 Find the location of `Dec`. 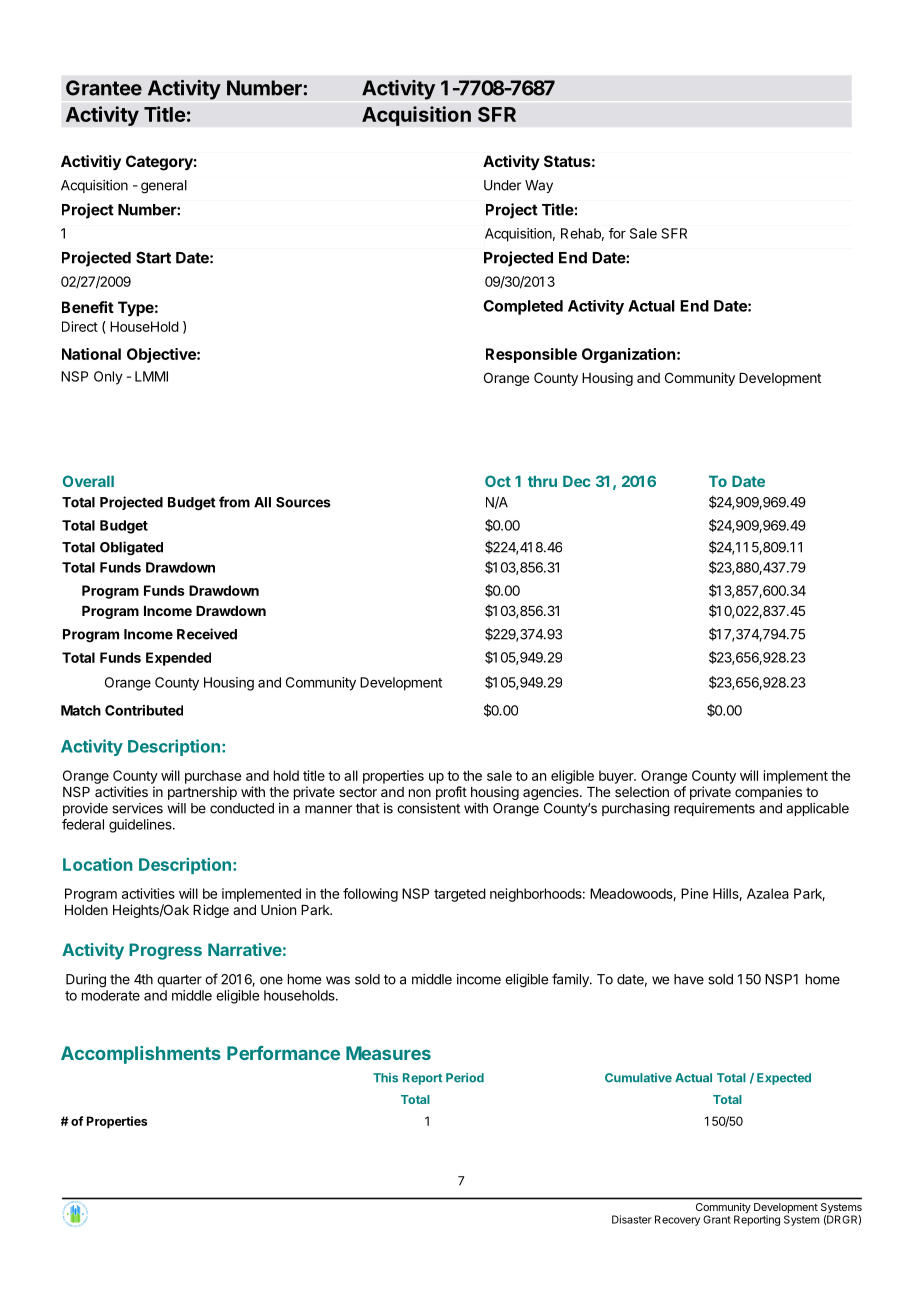

Dec is located at coordinates (577, 481).
